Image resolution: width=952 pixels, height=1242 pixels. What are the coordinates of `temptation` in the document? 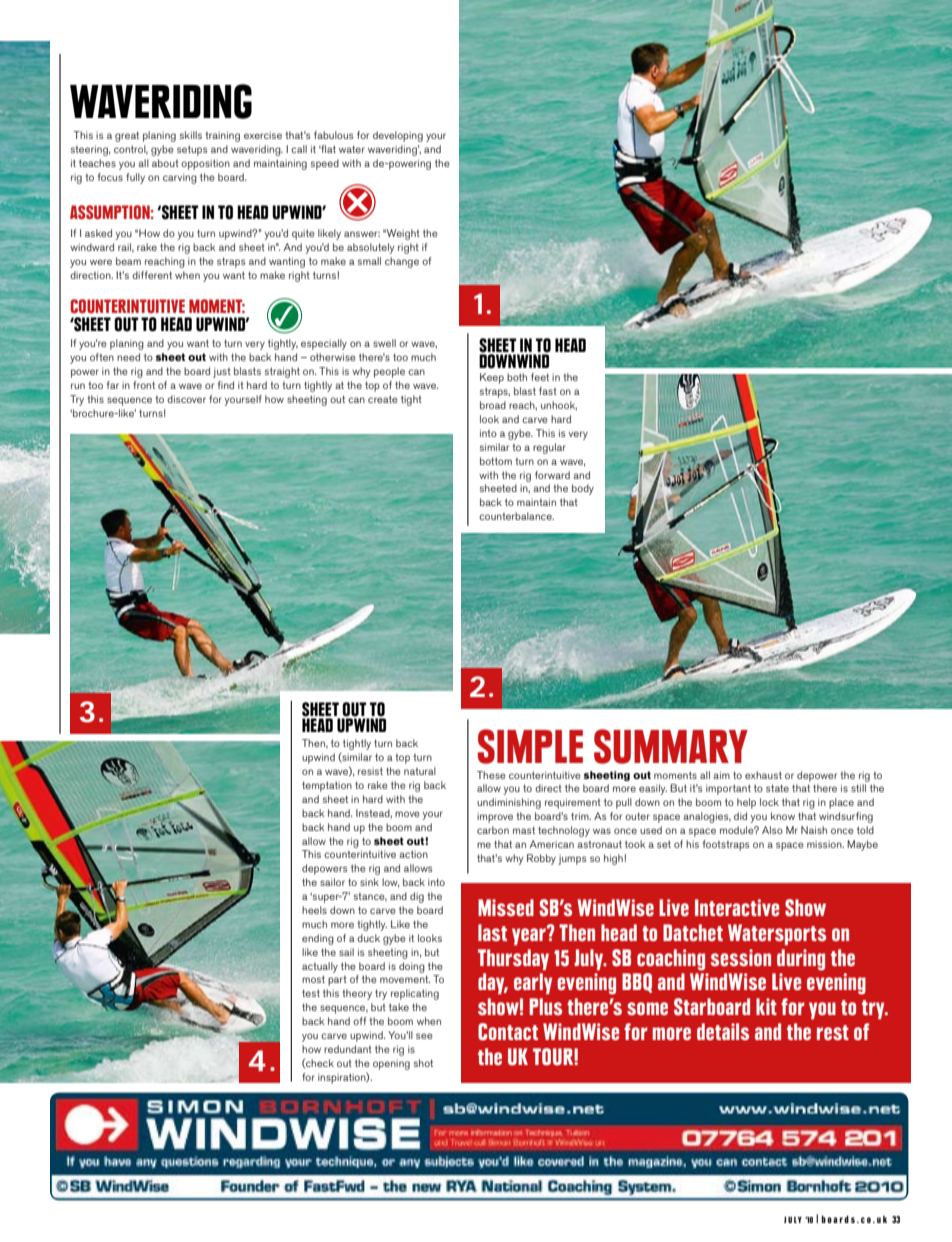 It's located at (327, 786).
